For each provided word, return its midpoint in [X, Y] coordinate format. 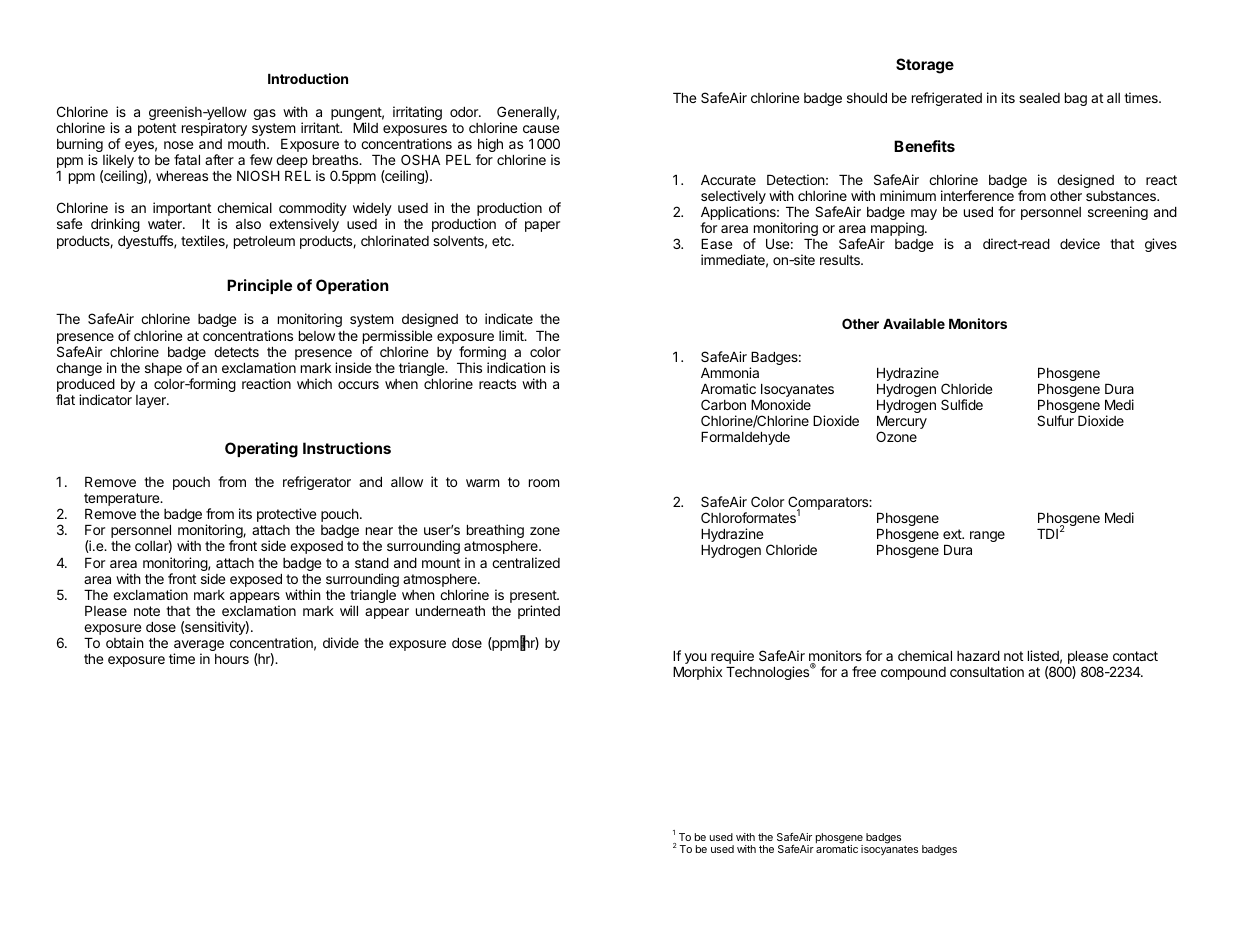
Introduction [308, 78]
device [1080, 243]
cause [541, 129]
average [199, 647]
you [696, 658]
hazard [978, 656]
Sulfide [962, 404]
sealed [1039, 98]
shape [163, 369]
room [544, 483]
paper [542, 226]
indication [516, 367]
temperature [123, 499]
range [987, 536]
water [166, 224]
